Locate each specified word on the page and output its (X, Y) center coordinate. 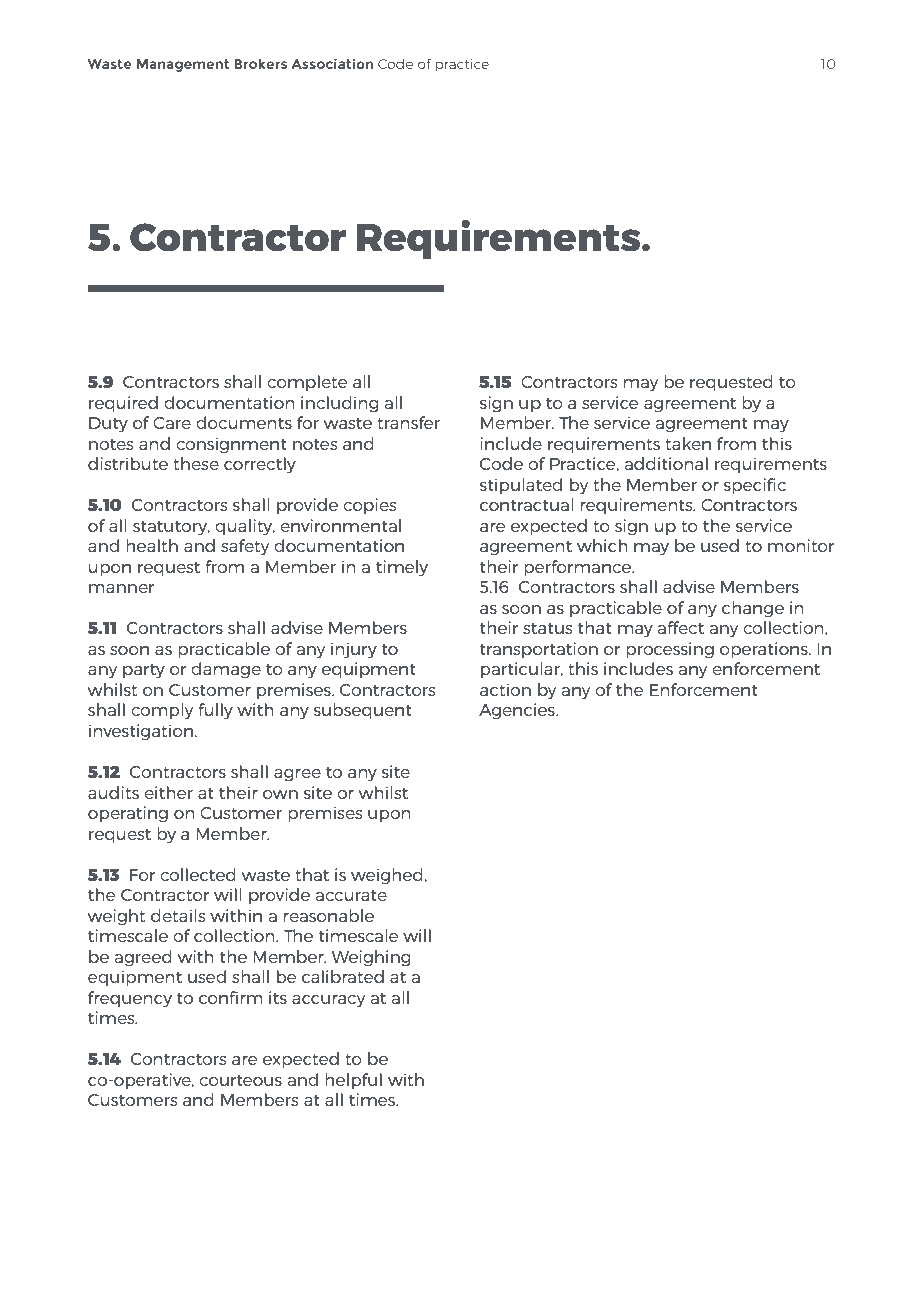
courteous (240, 1080)
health (152, 545)
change (753, 609)
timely (402, 568)
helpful (353, 1081)
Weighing (371, 958)
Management (183, 65)
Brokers (260, 63)
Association (332, 63)
